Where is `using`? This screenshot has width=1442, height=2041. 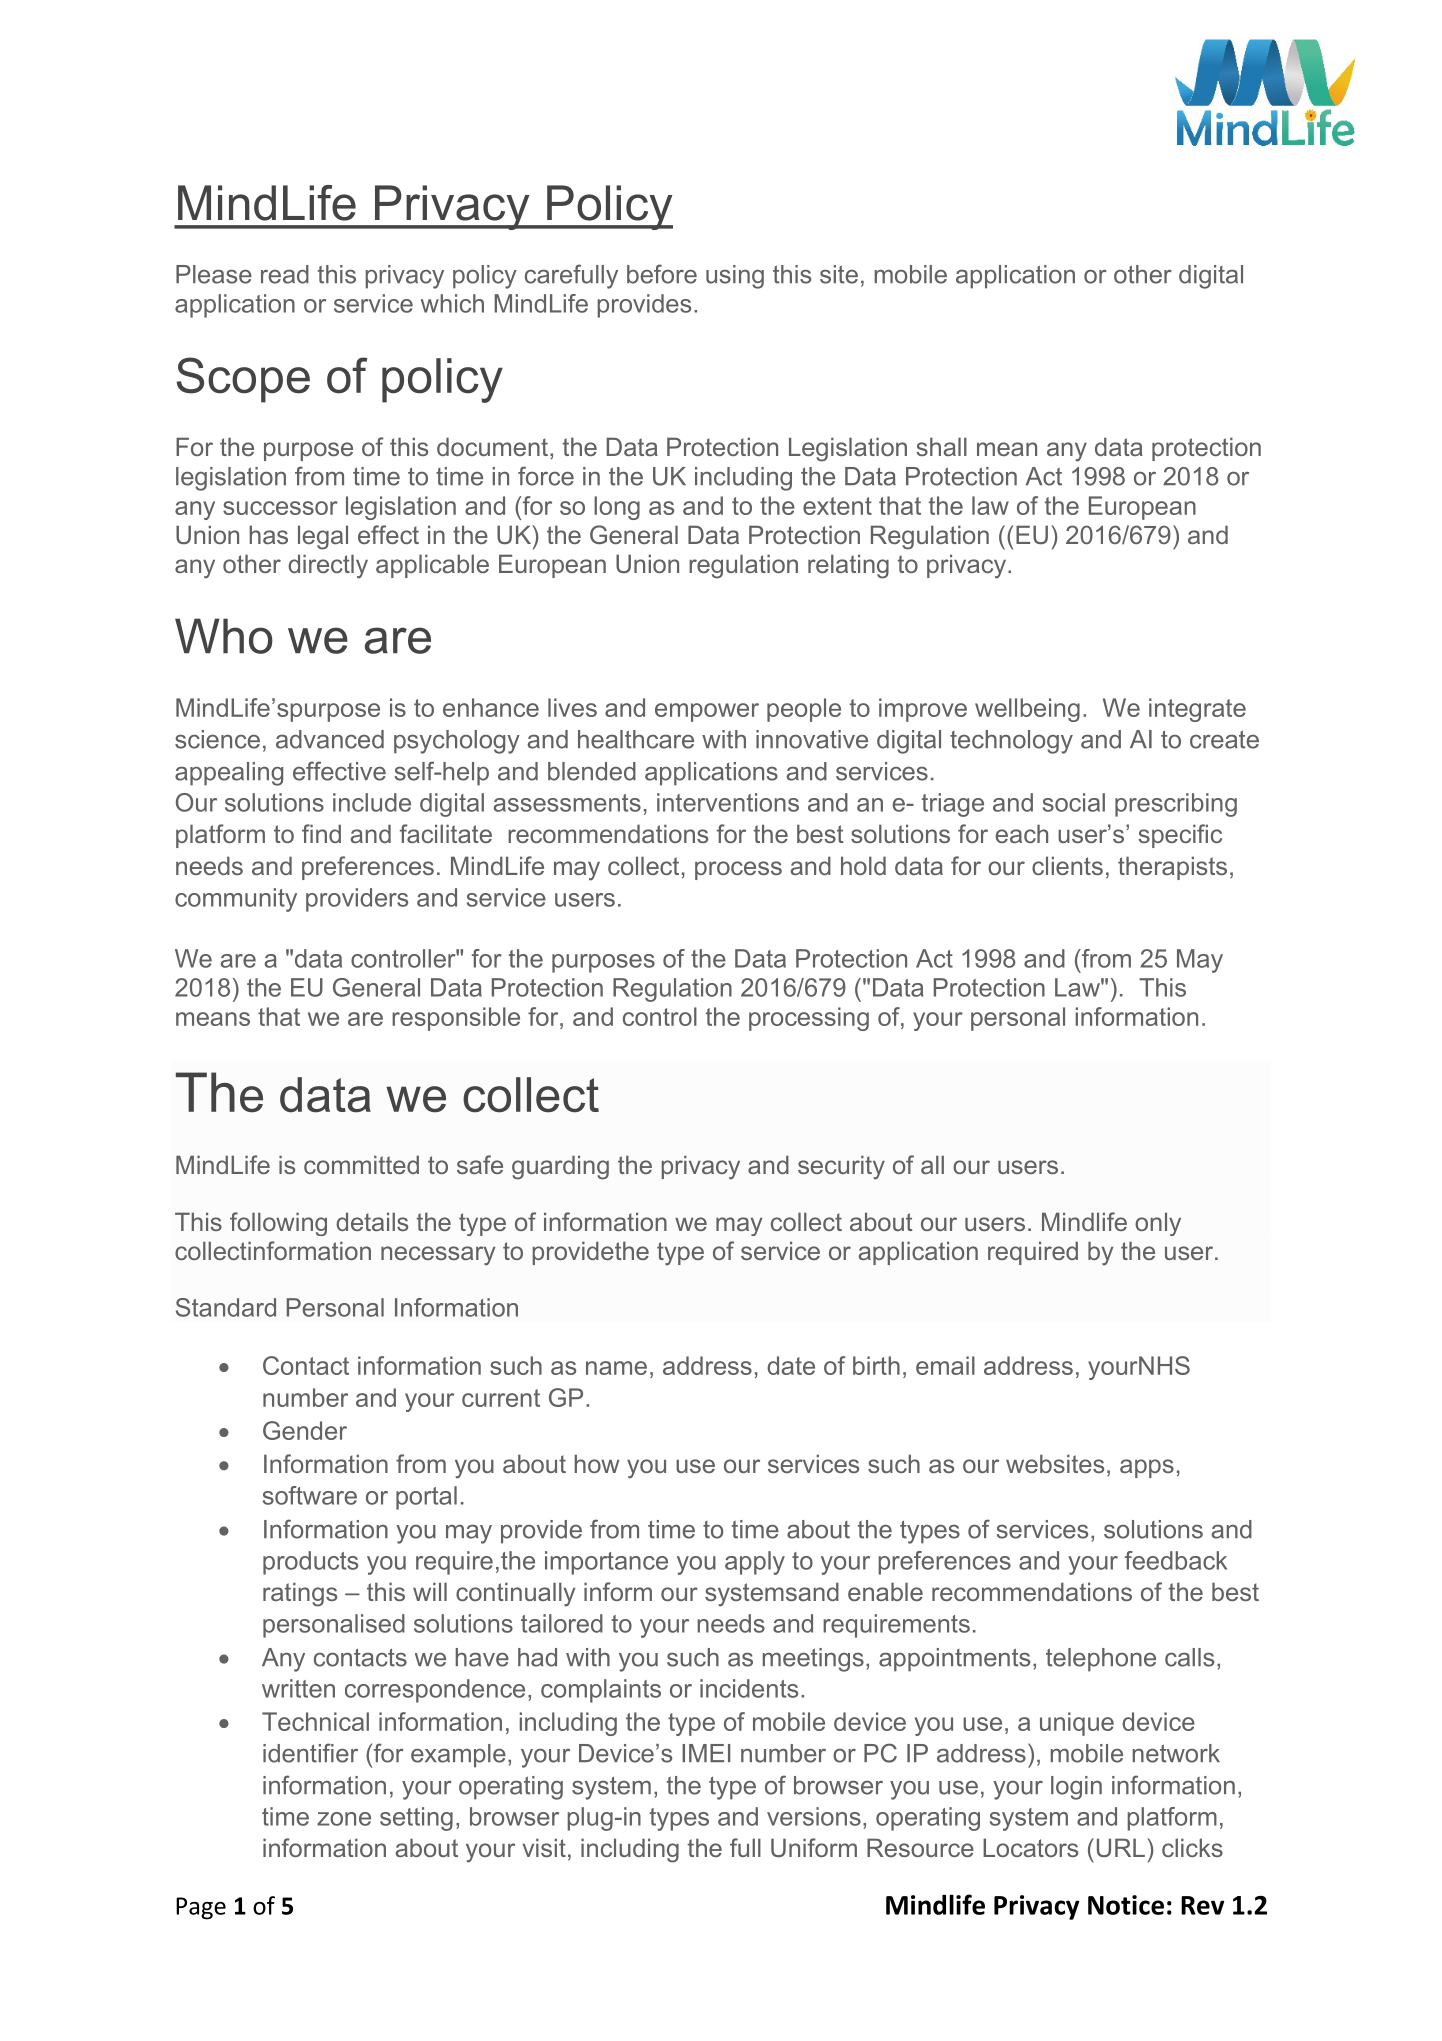 using is located at coordinates (735, 277).
